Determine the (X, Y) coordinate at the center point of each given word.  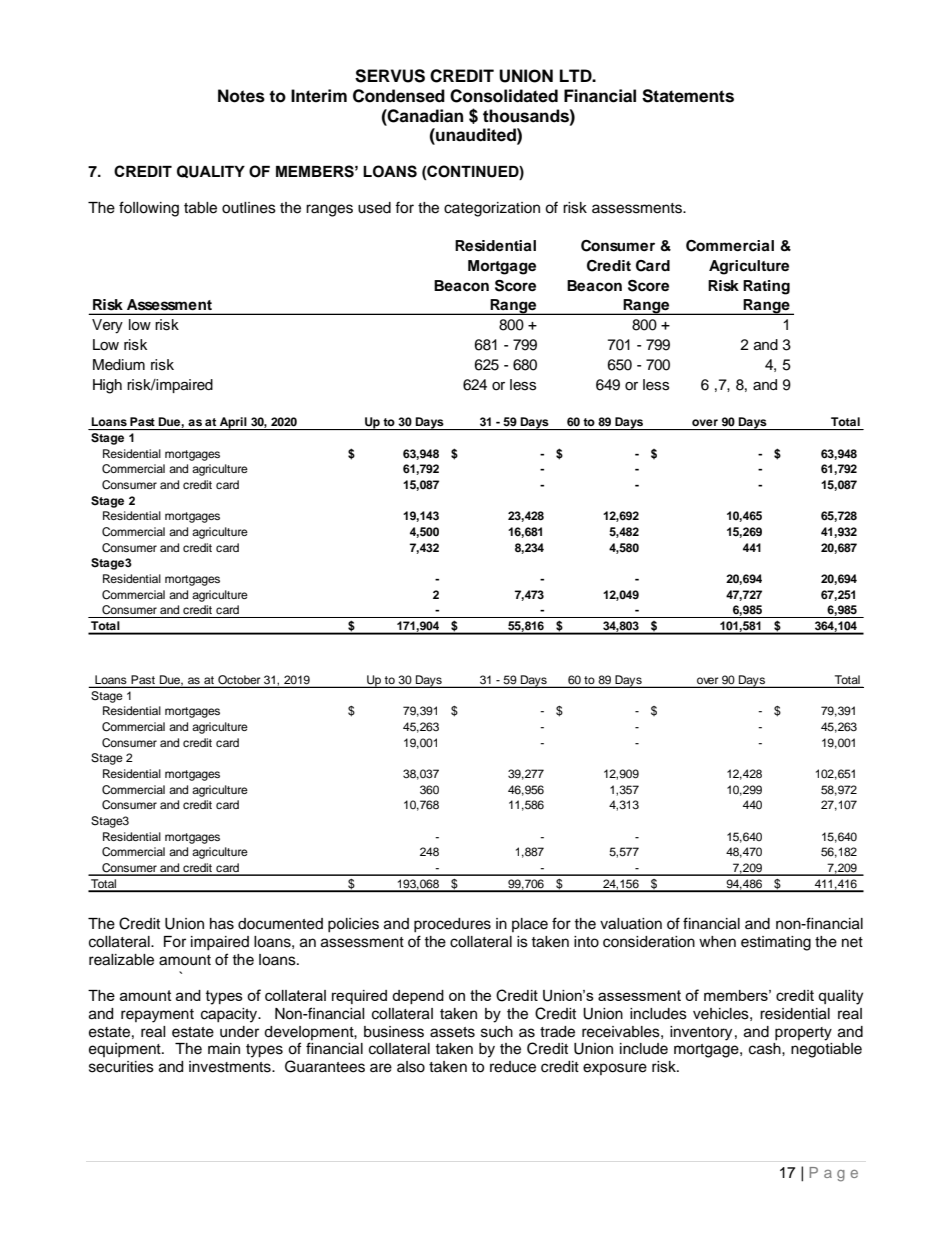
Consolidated (504, 96)
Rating (766, 287)
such (497, 1032)
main (224, 1049)
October (239, 681)
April (233, 423)
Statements (688, 96)
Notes (241, 96)
